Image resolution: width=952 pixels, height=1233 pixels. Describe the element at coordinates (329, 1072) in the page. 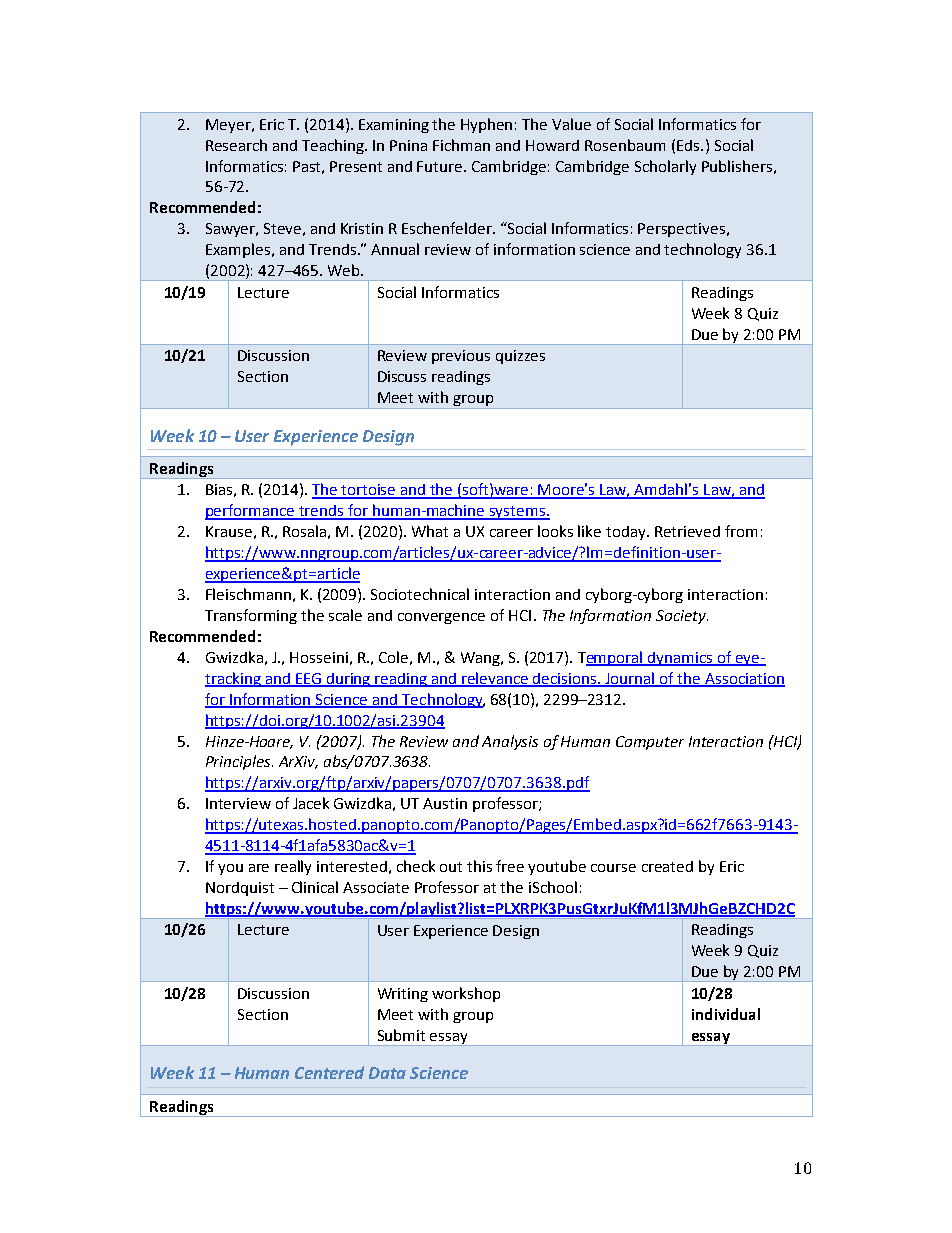

I see `Centered` at that location.
